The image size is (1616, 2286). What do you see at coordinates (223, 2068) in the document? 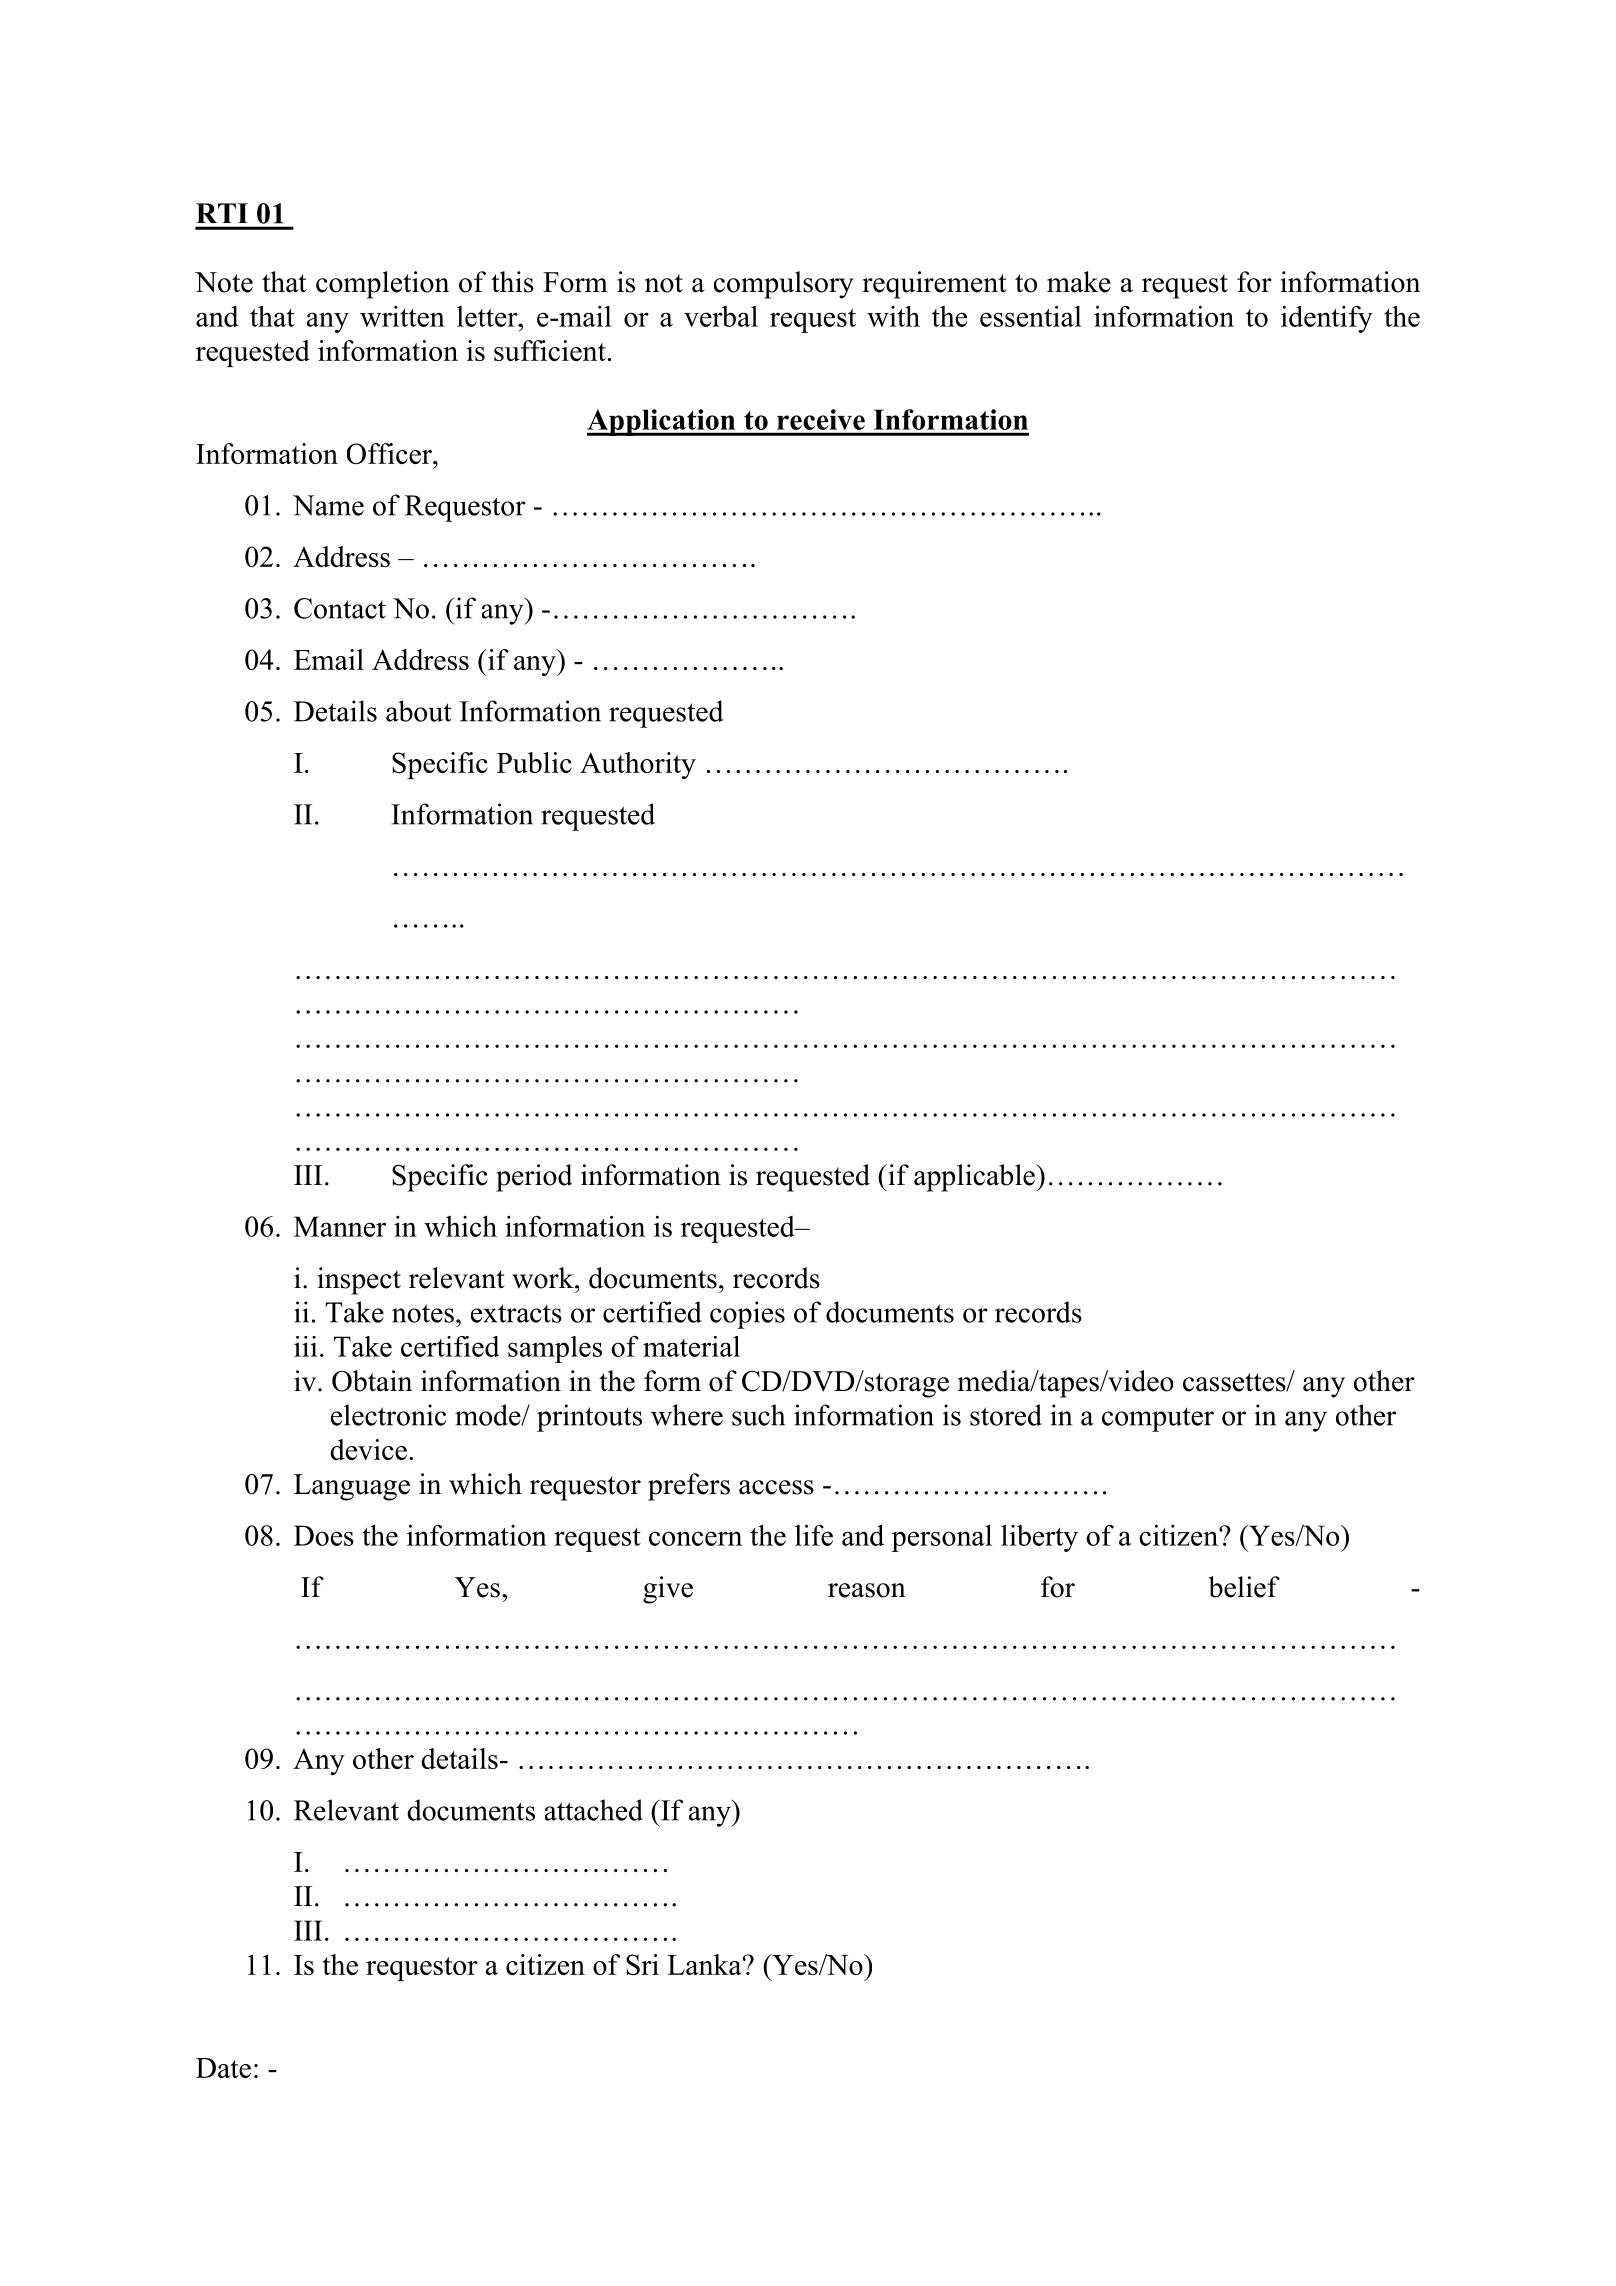
I see `Date` at bounding box center [223, 2068].
